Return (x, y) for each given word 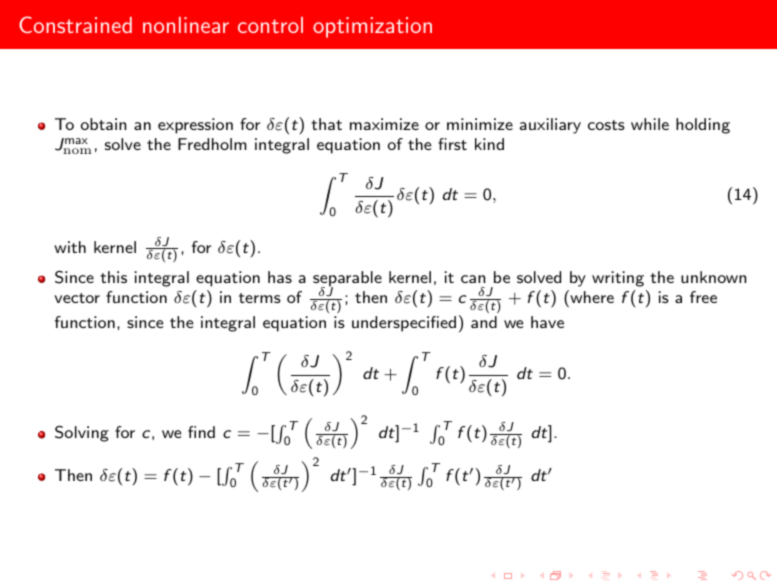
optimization (372, 27)
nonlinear (186, 25)
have (547, 322)
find (201, 432)
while (650, 124)
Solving (82, 434)
